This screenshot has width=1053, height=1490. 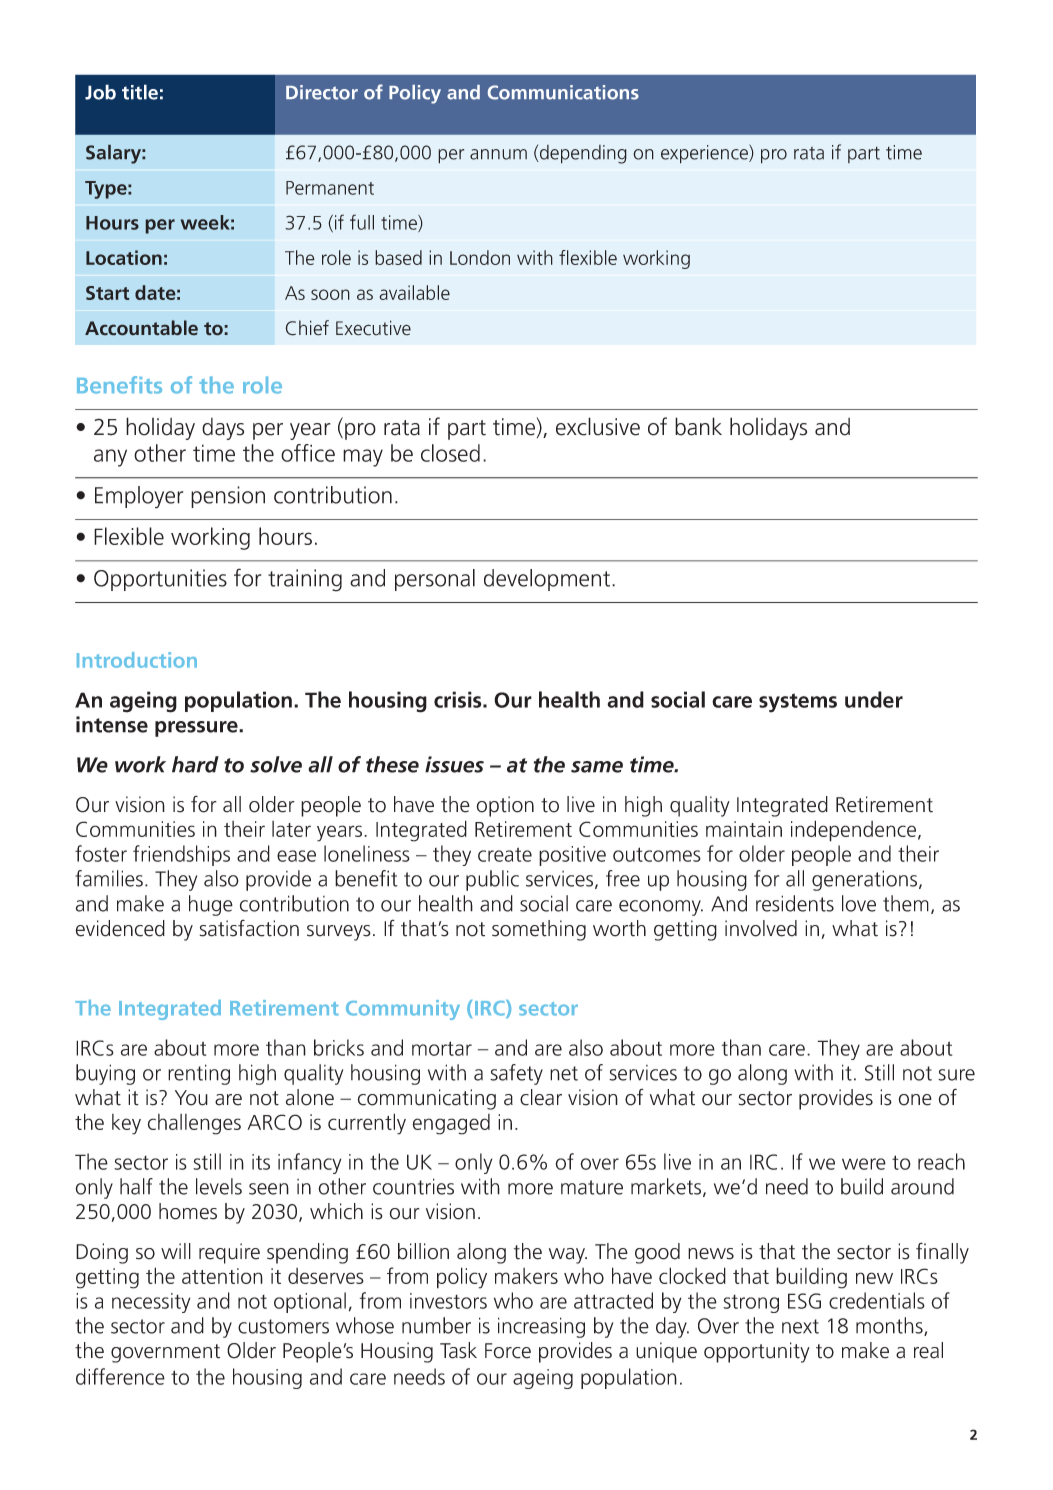 What do you see at coordinates (498, 154) in the screenshot?
I see `annum` at bounding box center [498, 154].
